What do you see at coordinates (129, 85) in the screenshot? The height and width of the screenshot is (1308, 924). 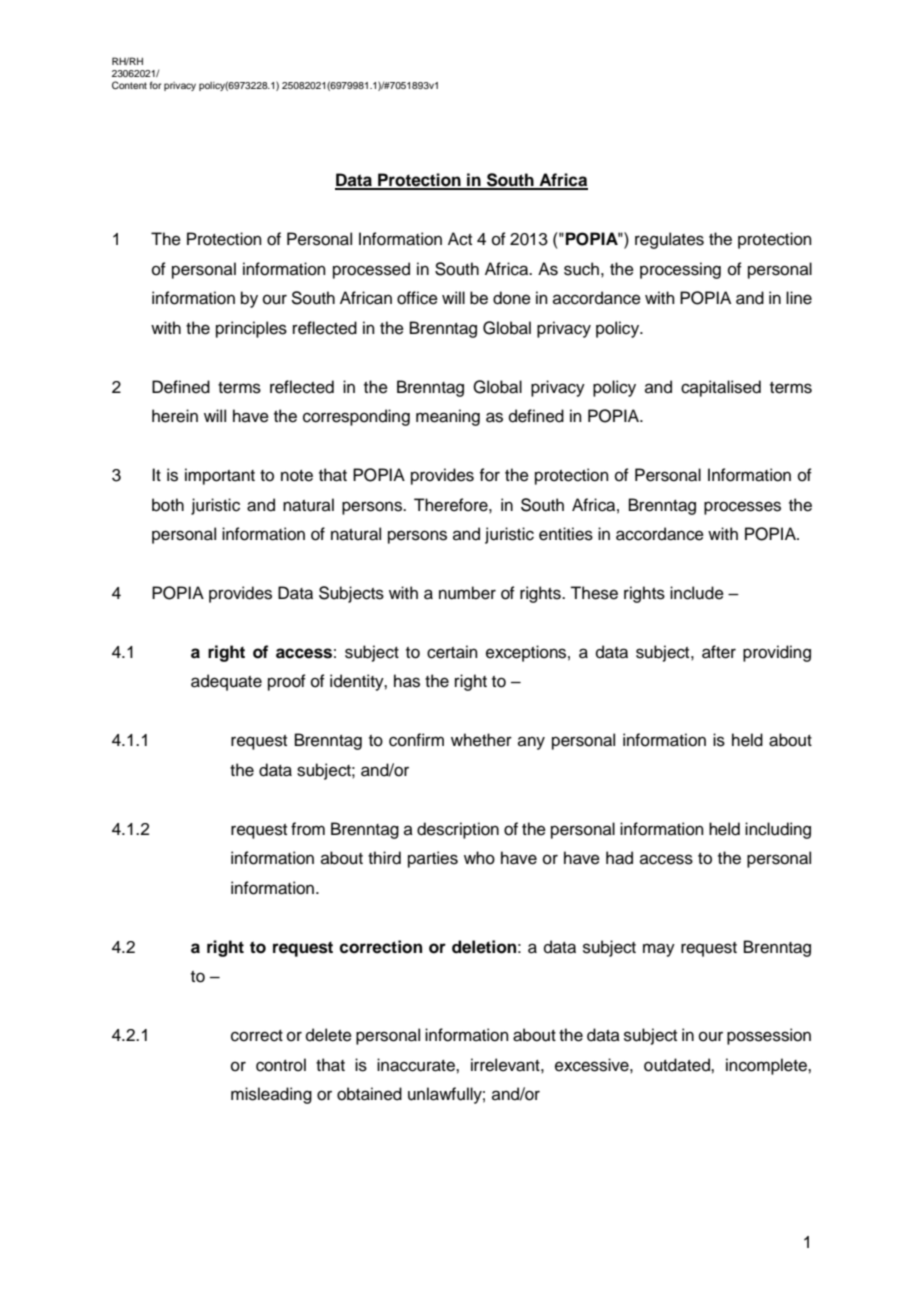 I see `Content` at bounding box center [129, 85].
